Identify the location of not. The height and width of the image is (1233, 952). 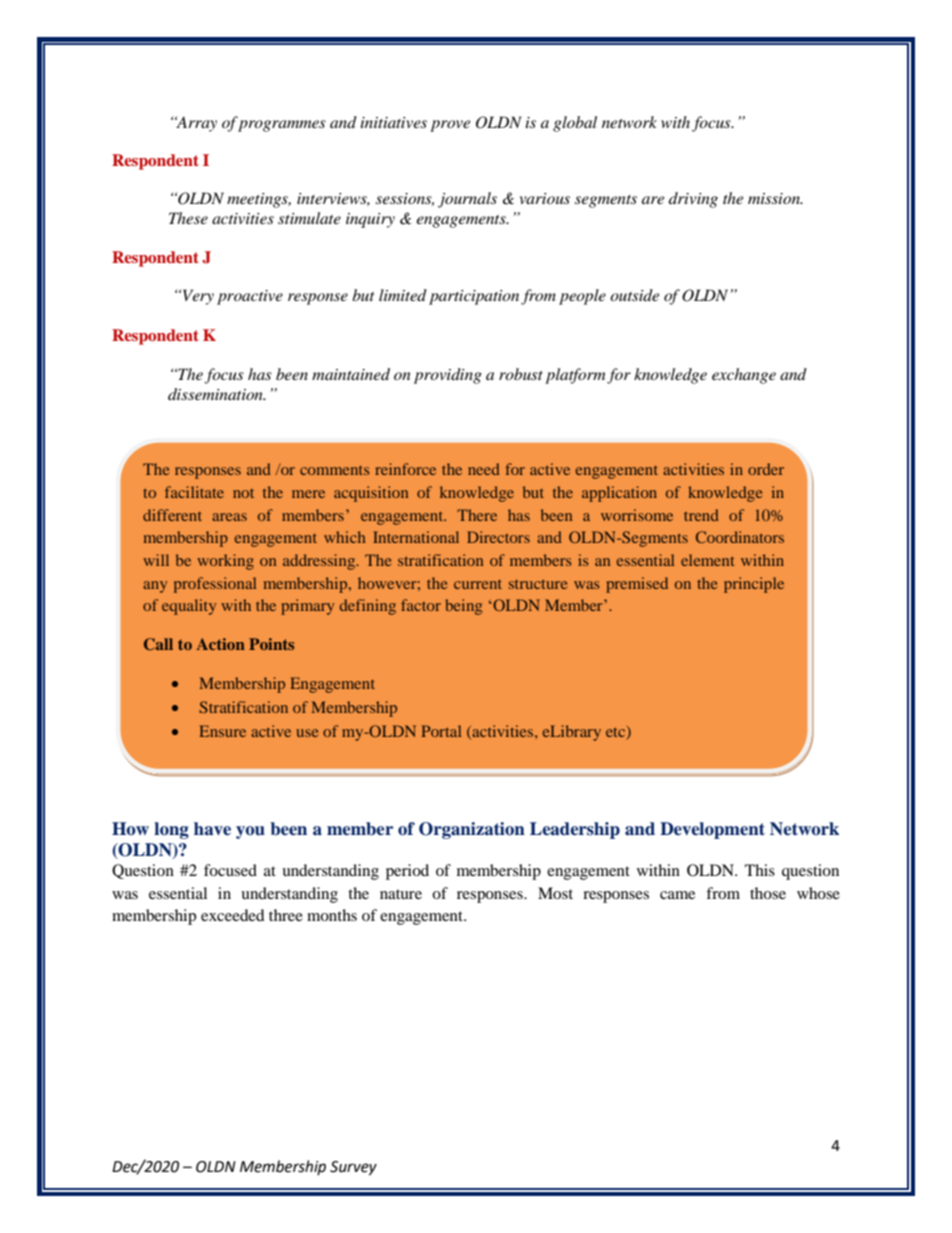
(243, 493).
